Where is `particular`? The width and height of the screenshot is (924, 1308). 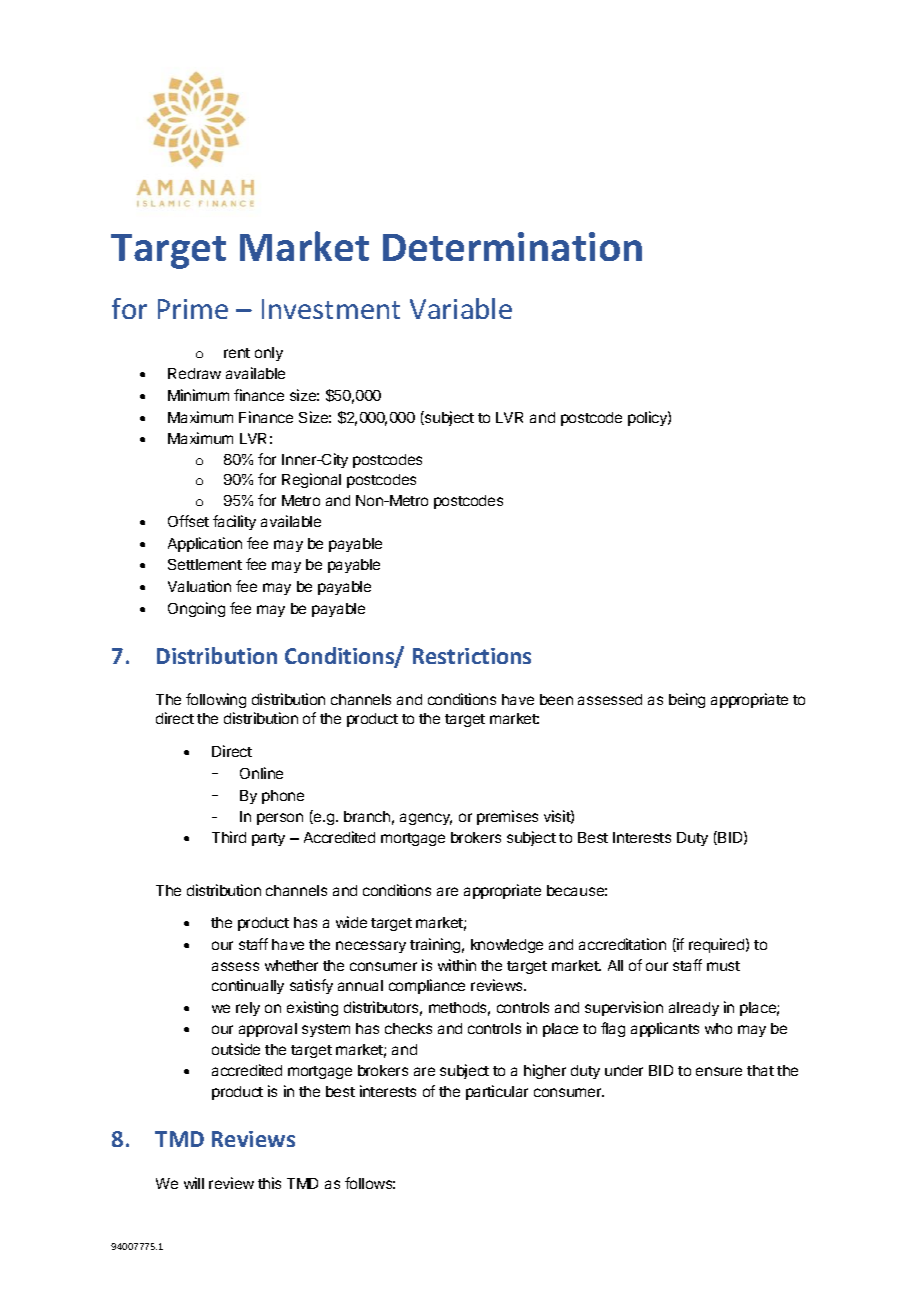
particular is located at coordinates (497, 1092).
